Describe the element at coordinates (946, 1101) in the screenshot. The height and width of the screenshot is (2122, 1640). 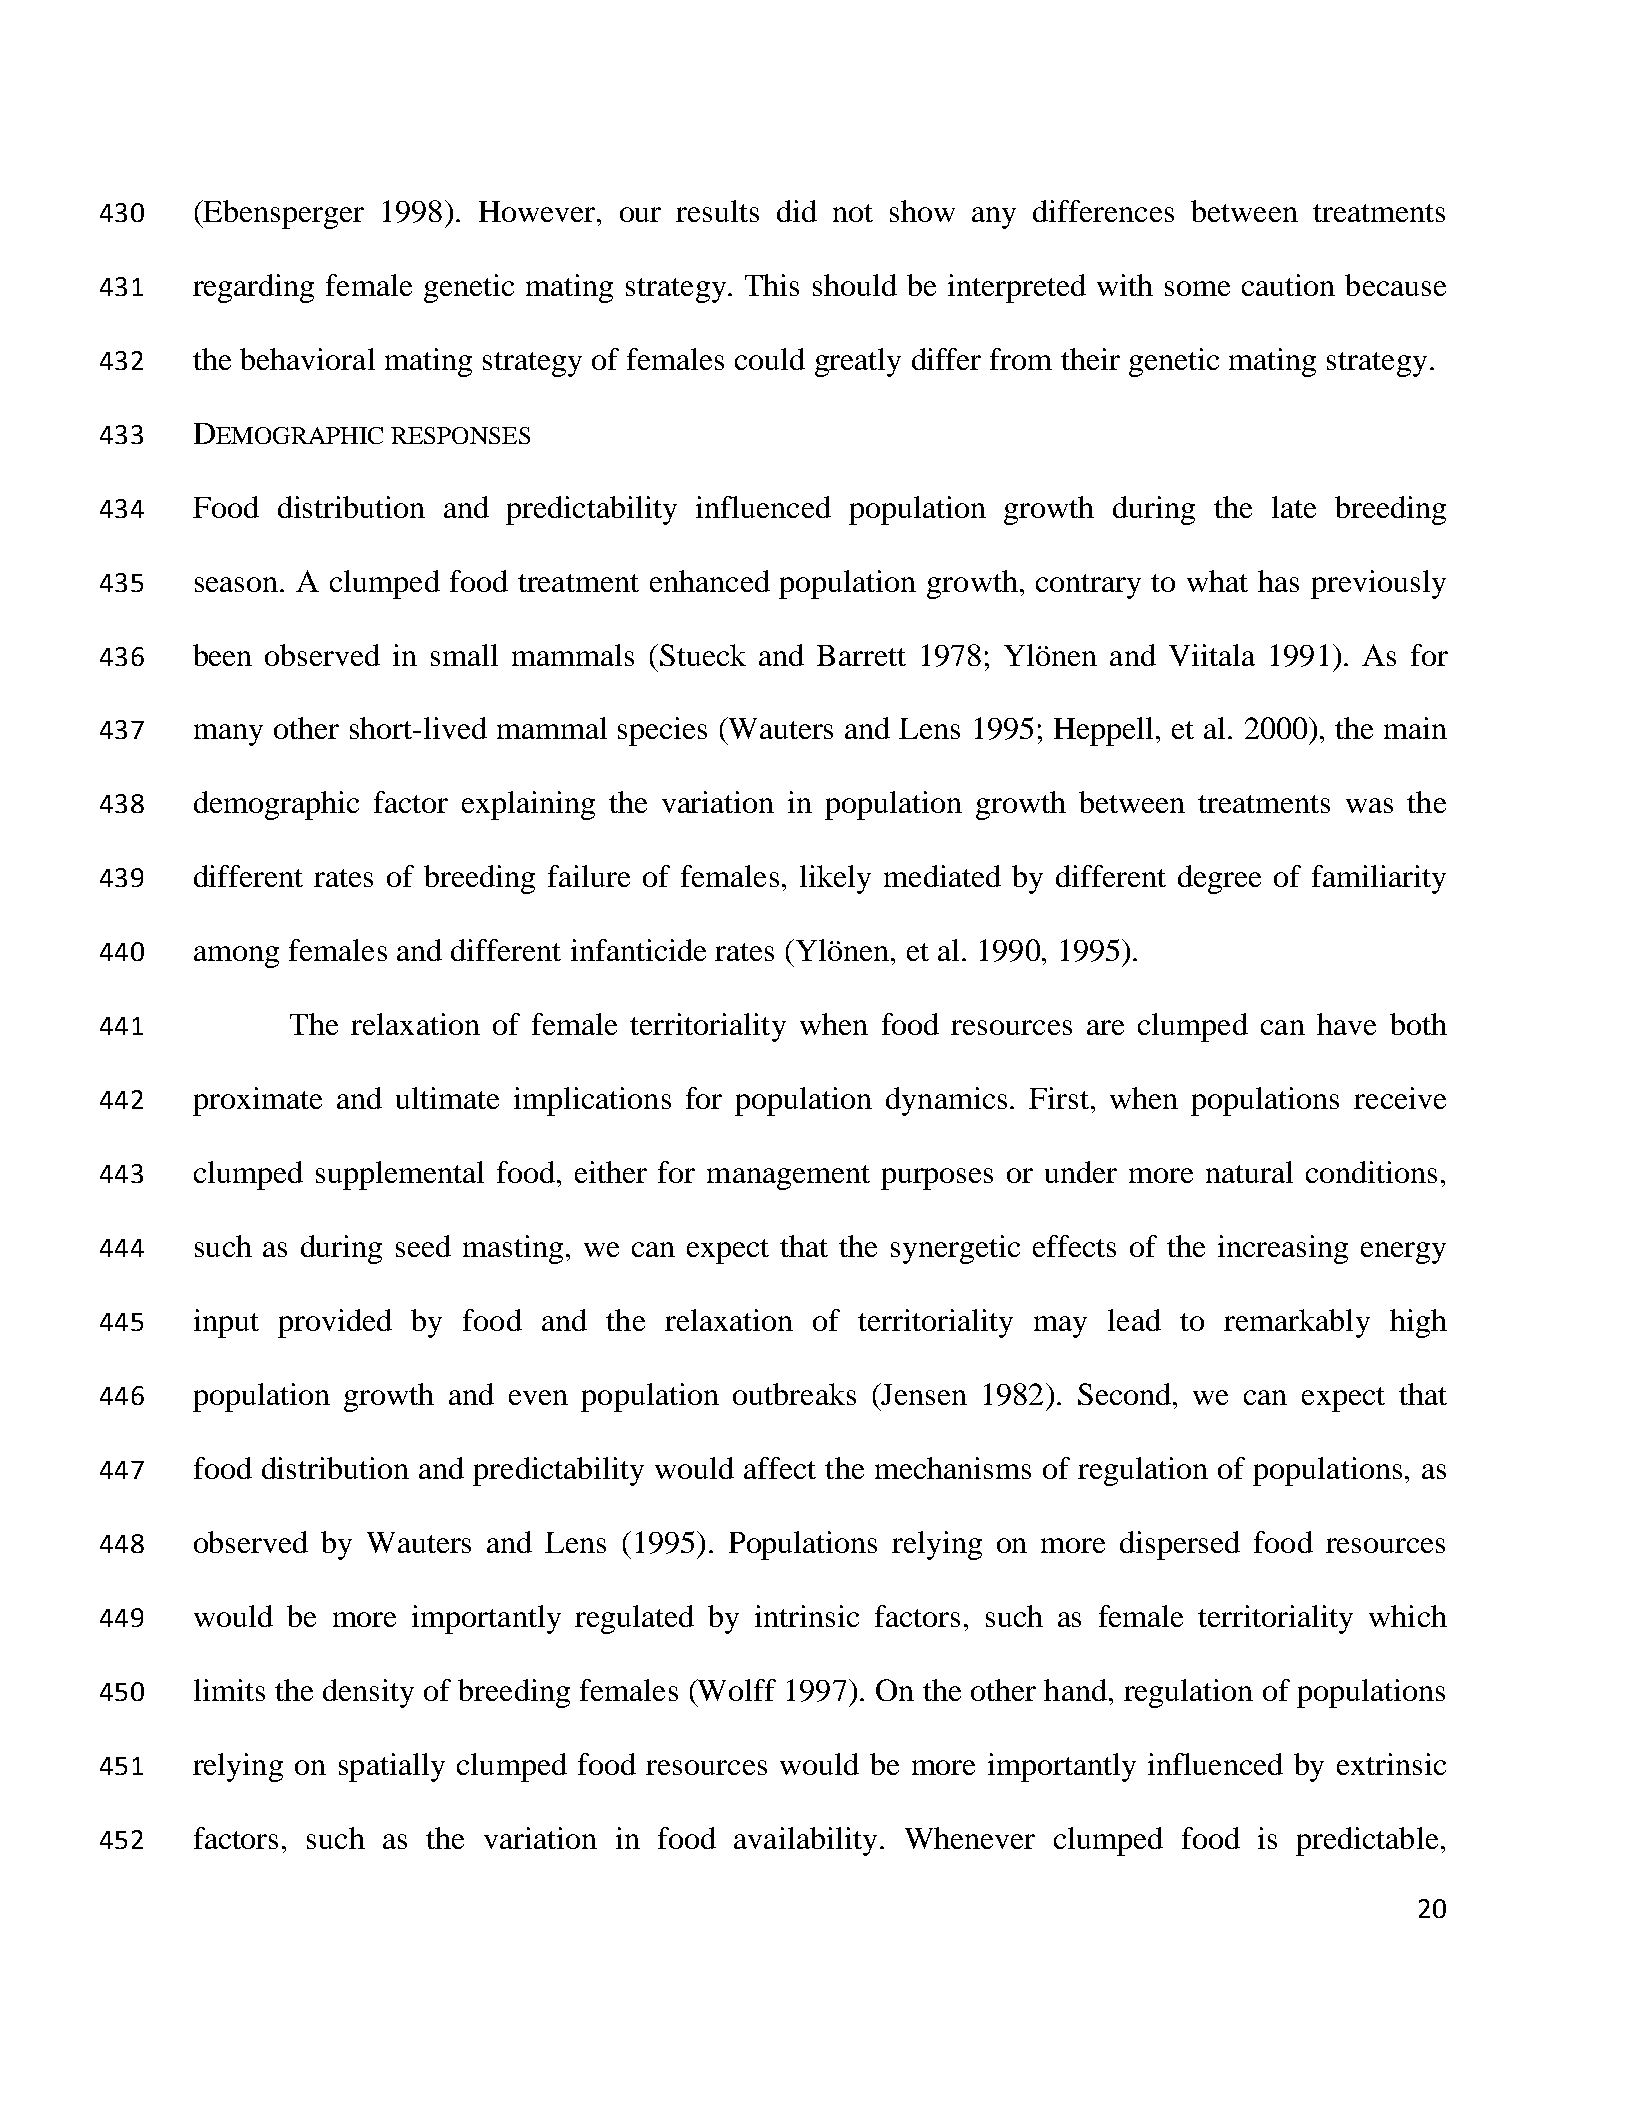
I see `dynamics` at that location.
